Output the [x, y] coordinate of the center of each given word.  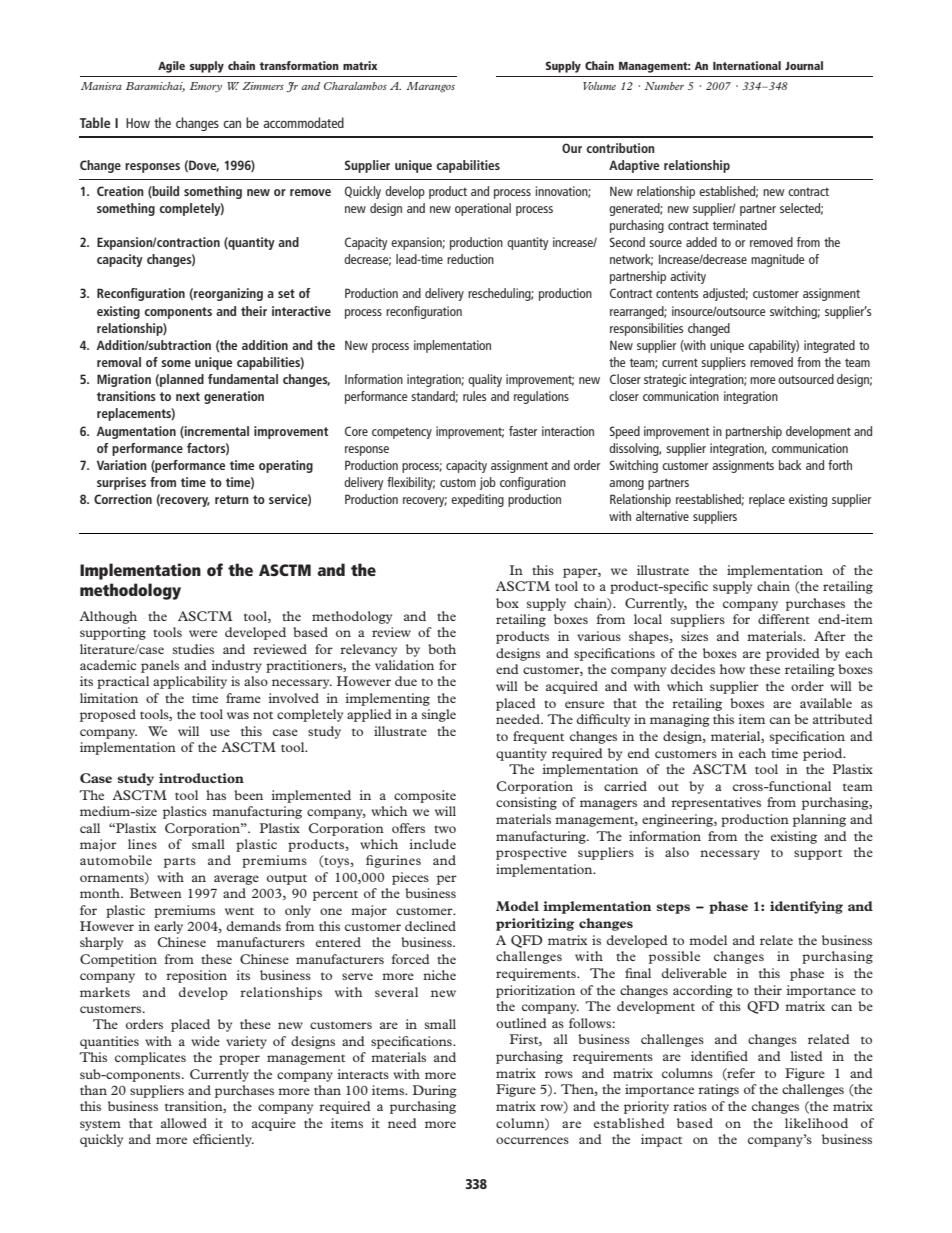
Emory [206, 87]
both [442, 649]
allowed [184, 1123]
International [747, 65]
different [784, 619]
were [203, 633]
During [435, 1091]
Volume [599, 86]
